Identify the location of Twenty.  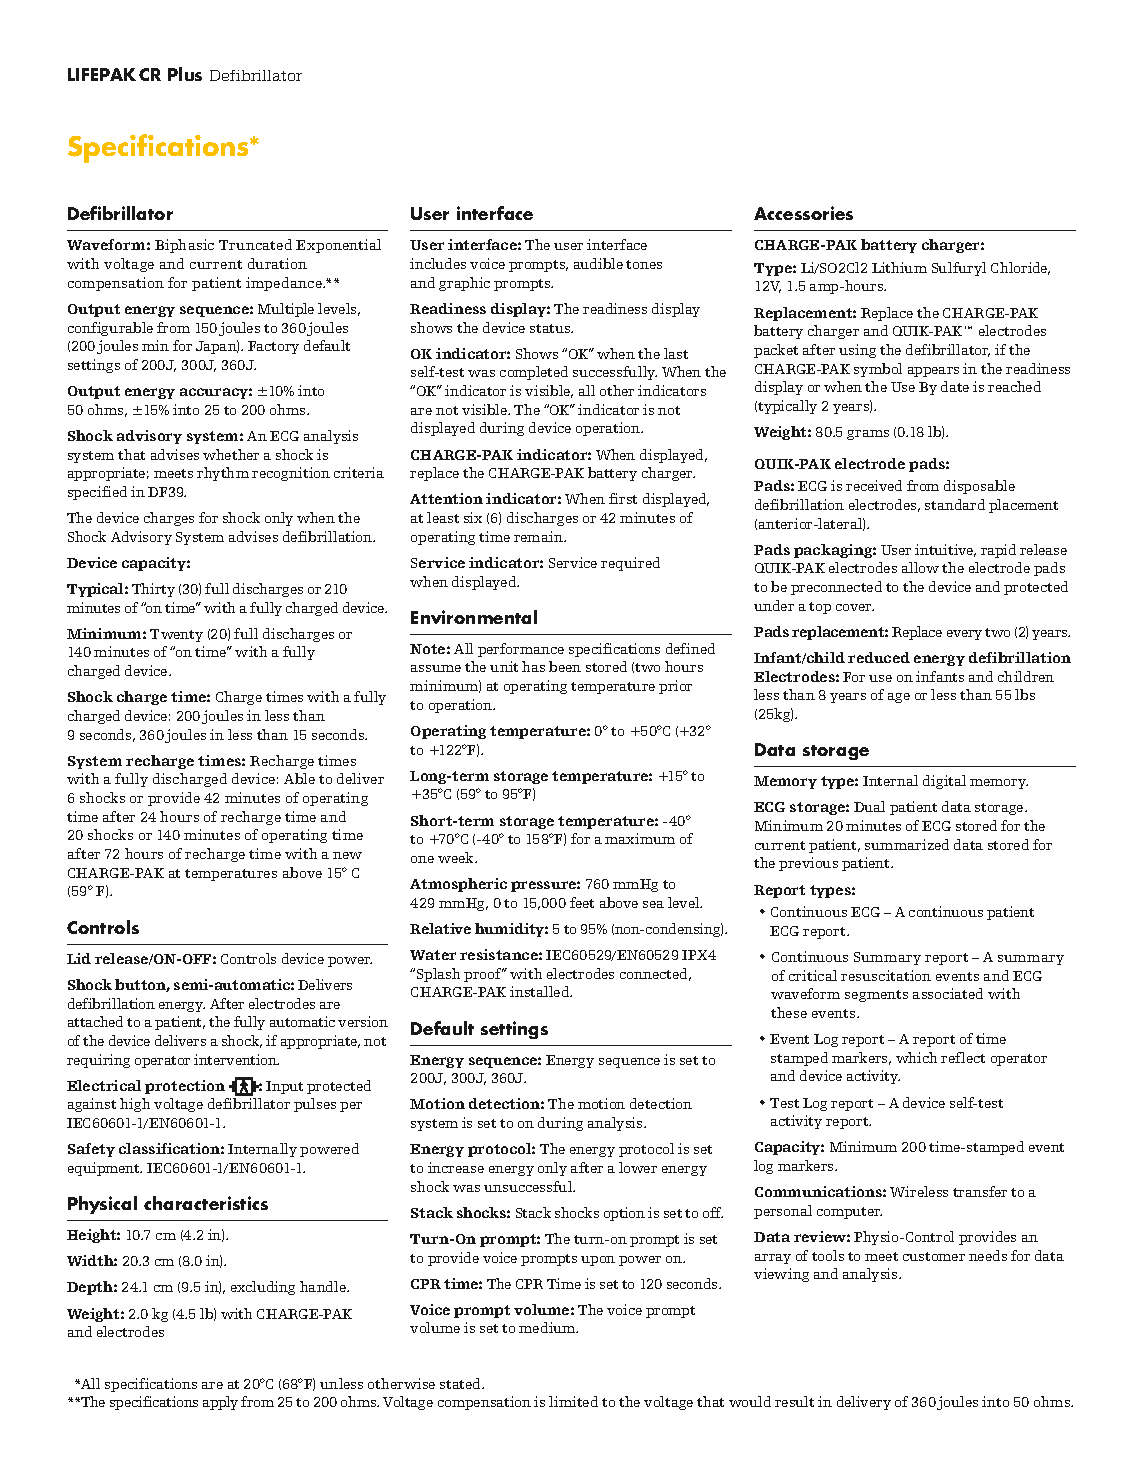
(176, 635).
